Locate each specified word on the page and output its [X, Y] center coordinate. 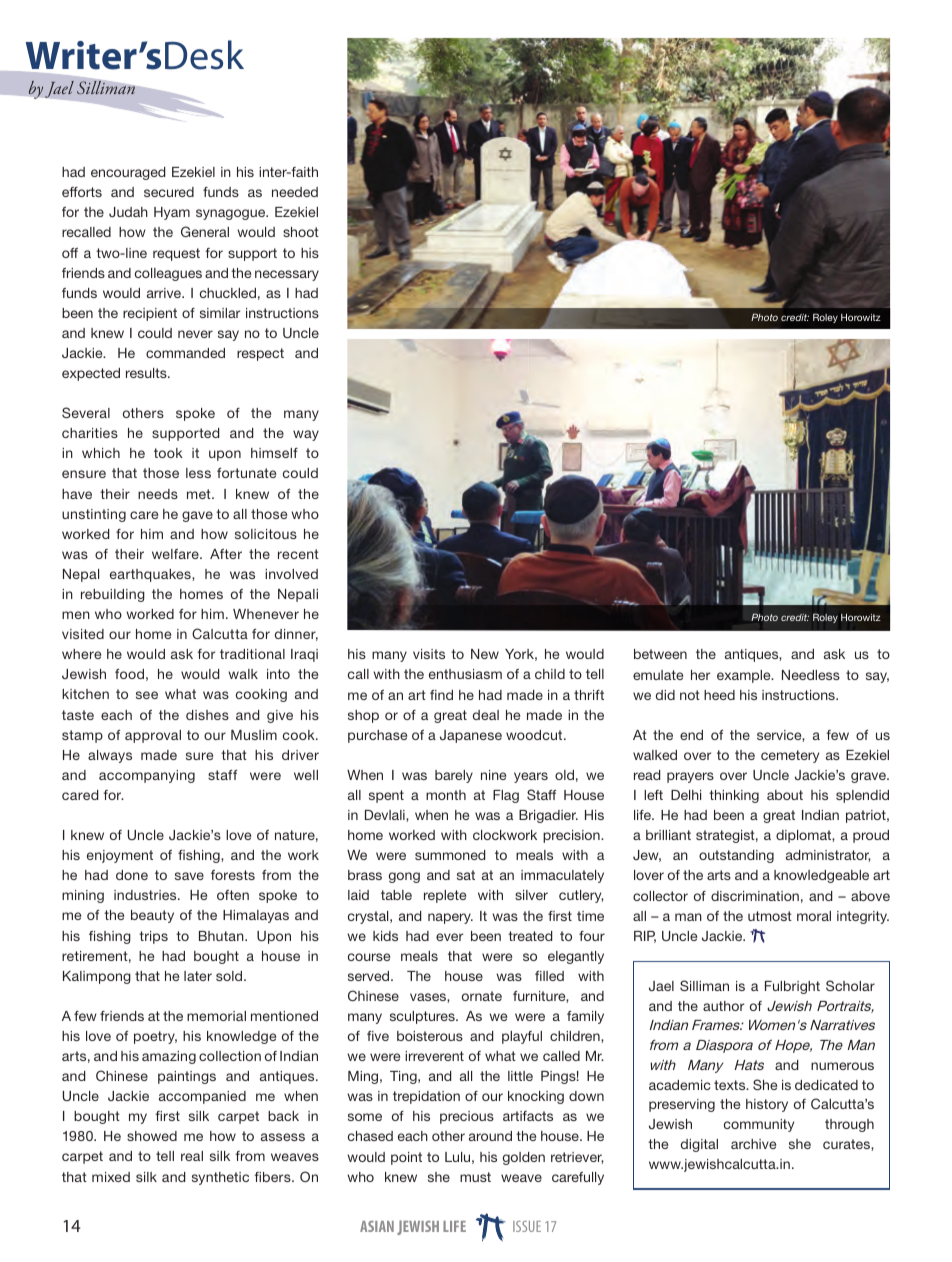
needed [295, 192]
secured [169, 192]
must [475, 1177]
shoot [301, 232]
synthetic [220, 1178]
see [147, 695]
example [745, 676]
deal [486, 715]
